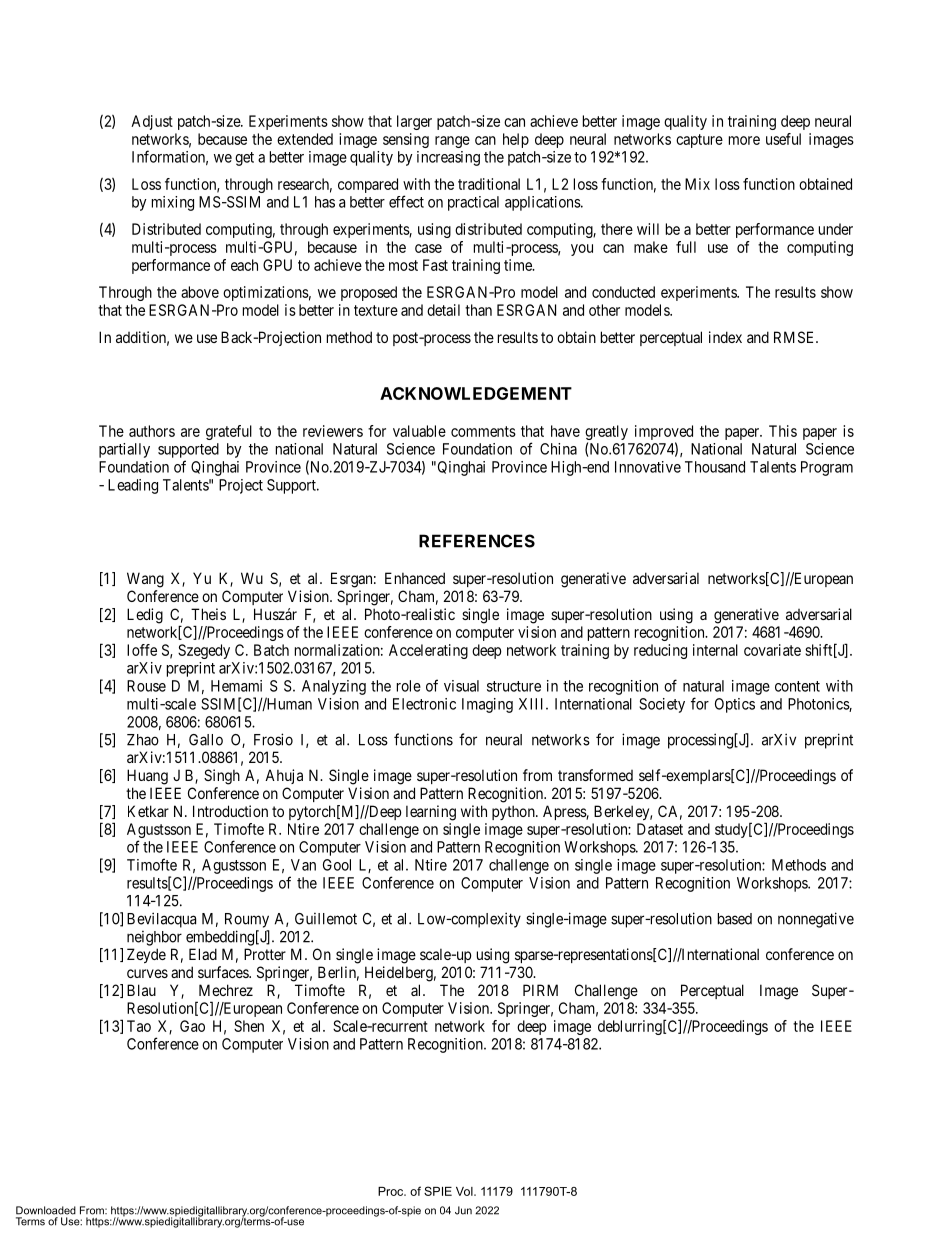 The image size is (952, 1233). Describe the element at coordinates (448, 158) in the screenshot. I see `increasing` at that location.
